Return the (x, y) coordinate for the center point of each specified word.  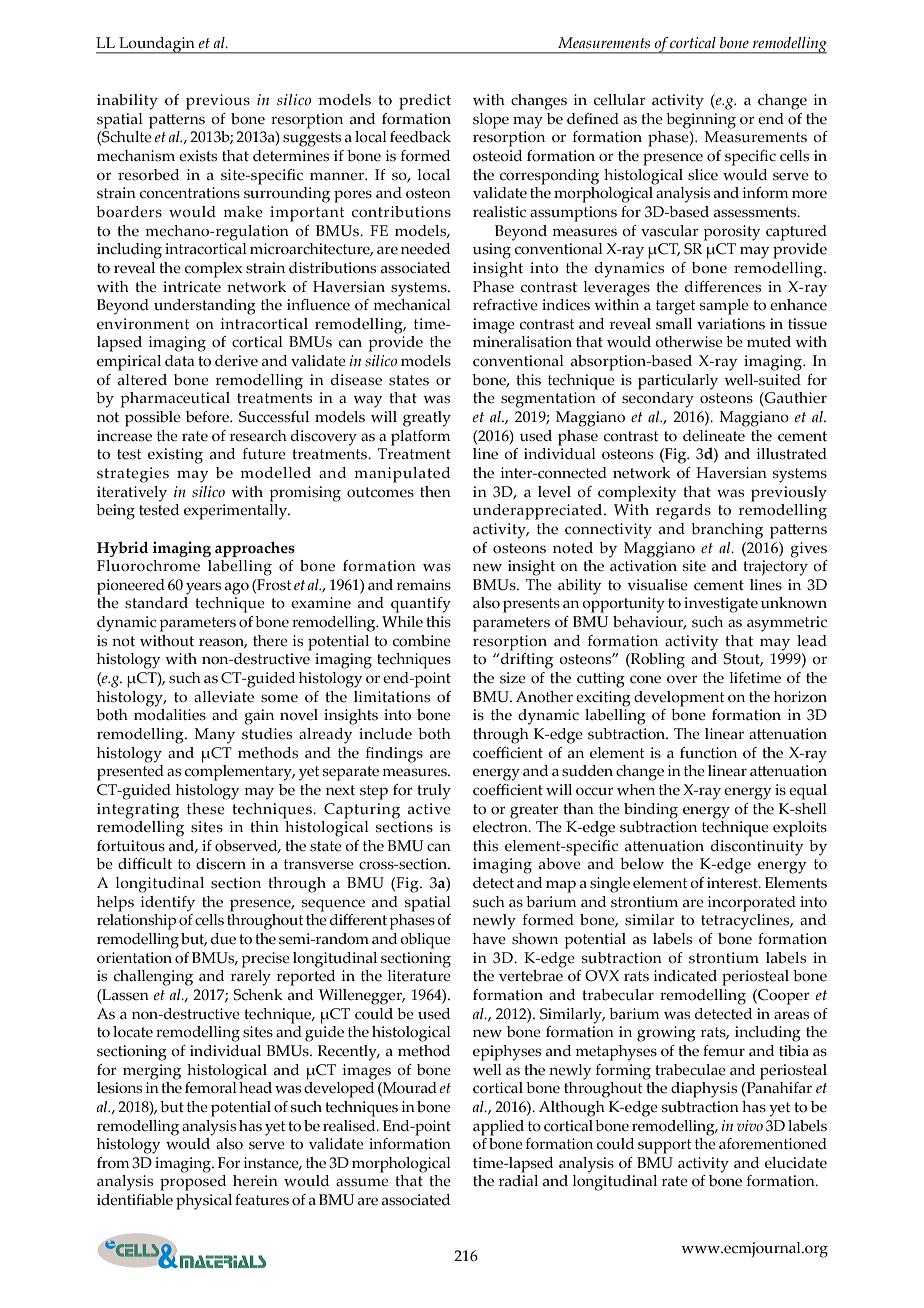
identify (168, 904)
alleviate (224, 697)
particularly (678, 382)
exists (198, 156)
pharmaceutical (175, 400)
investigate (721, 605)
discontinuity (757, 848)
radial (518, 1181)
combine (422, 641)
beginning (701, 121)
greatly (427, 419)
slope (491, 121)
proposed (193, 1183)
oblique (425, 941)
